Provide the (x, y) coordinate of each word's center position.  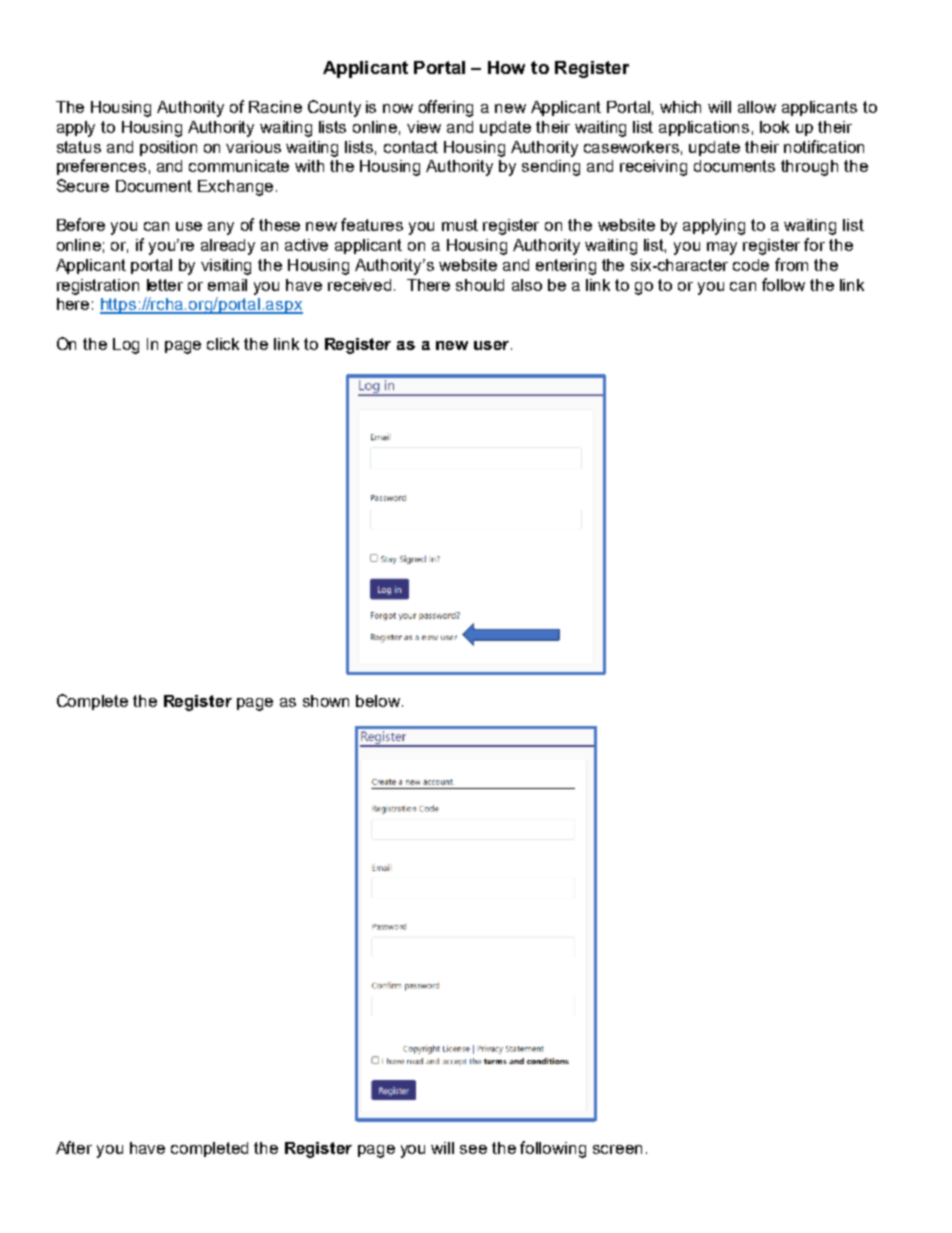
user (491, 345)
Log (126, 346)
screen (617, 1149)
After (74, 1147)
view (424, 127)
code (751, 265)
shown (326, 701)
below (379, 701)
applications (704, 128)
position (168, 148)
